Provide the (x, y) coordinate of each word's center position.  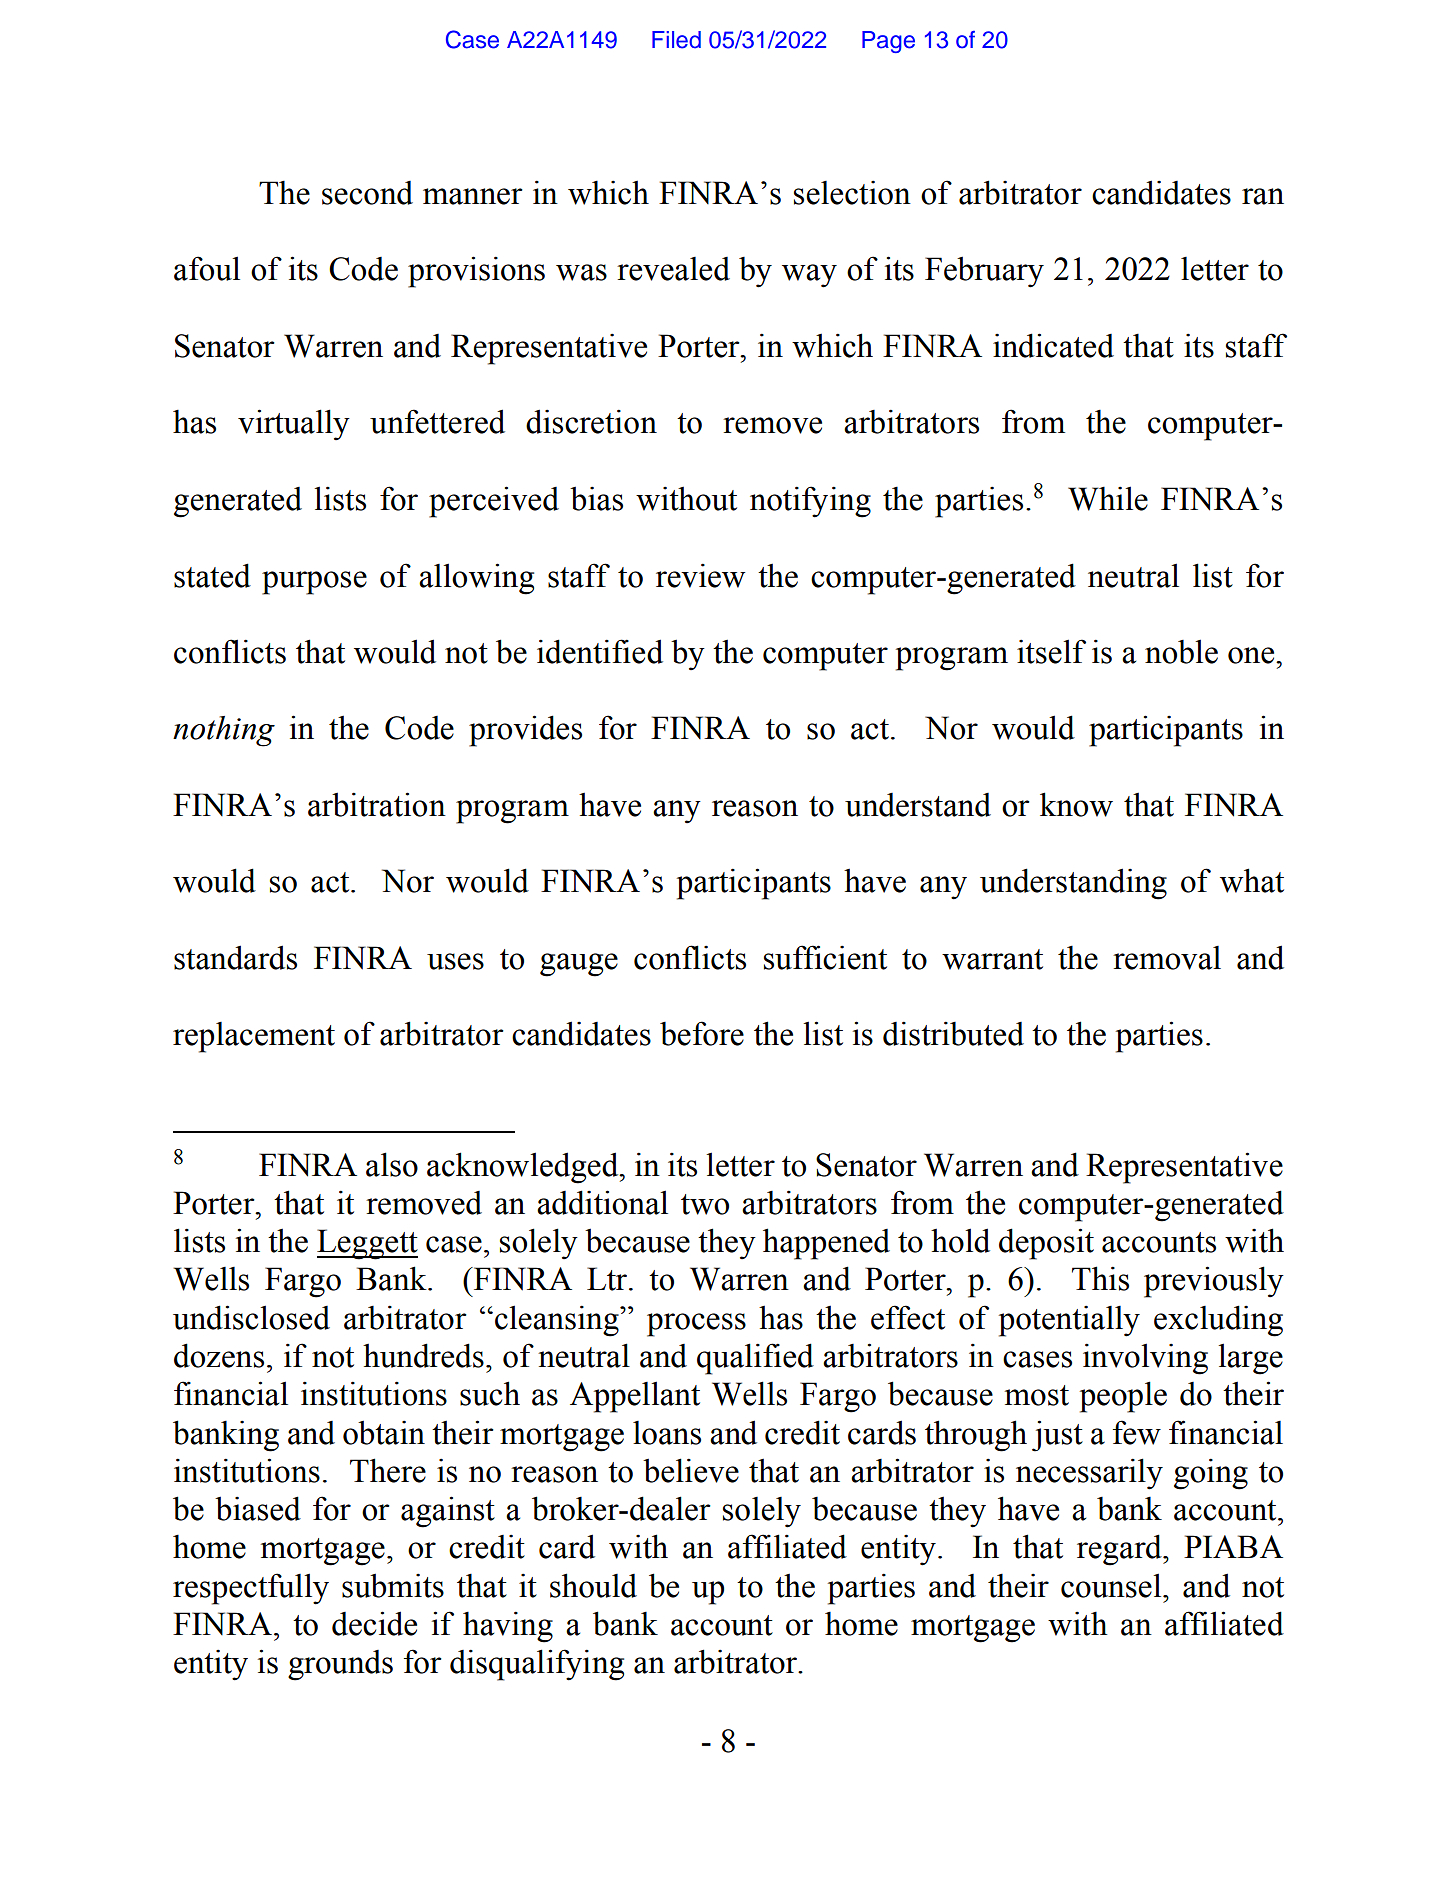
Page (888, 42)
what (1252, 880)
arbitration (377, 804)
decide (374, 1623)
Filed (676, 40)
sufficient (825, 957)
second (367, 193)
